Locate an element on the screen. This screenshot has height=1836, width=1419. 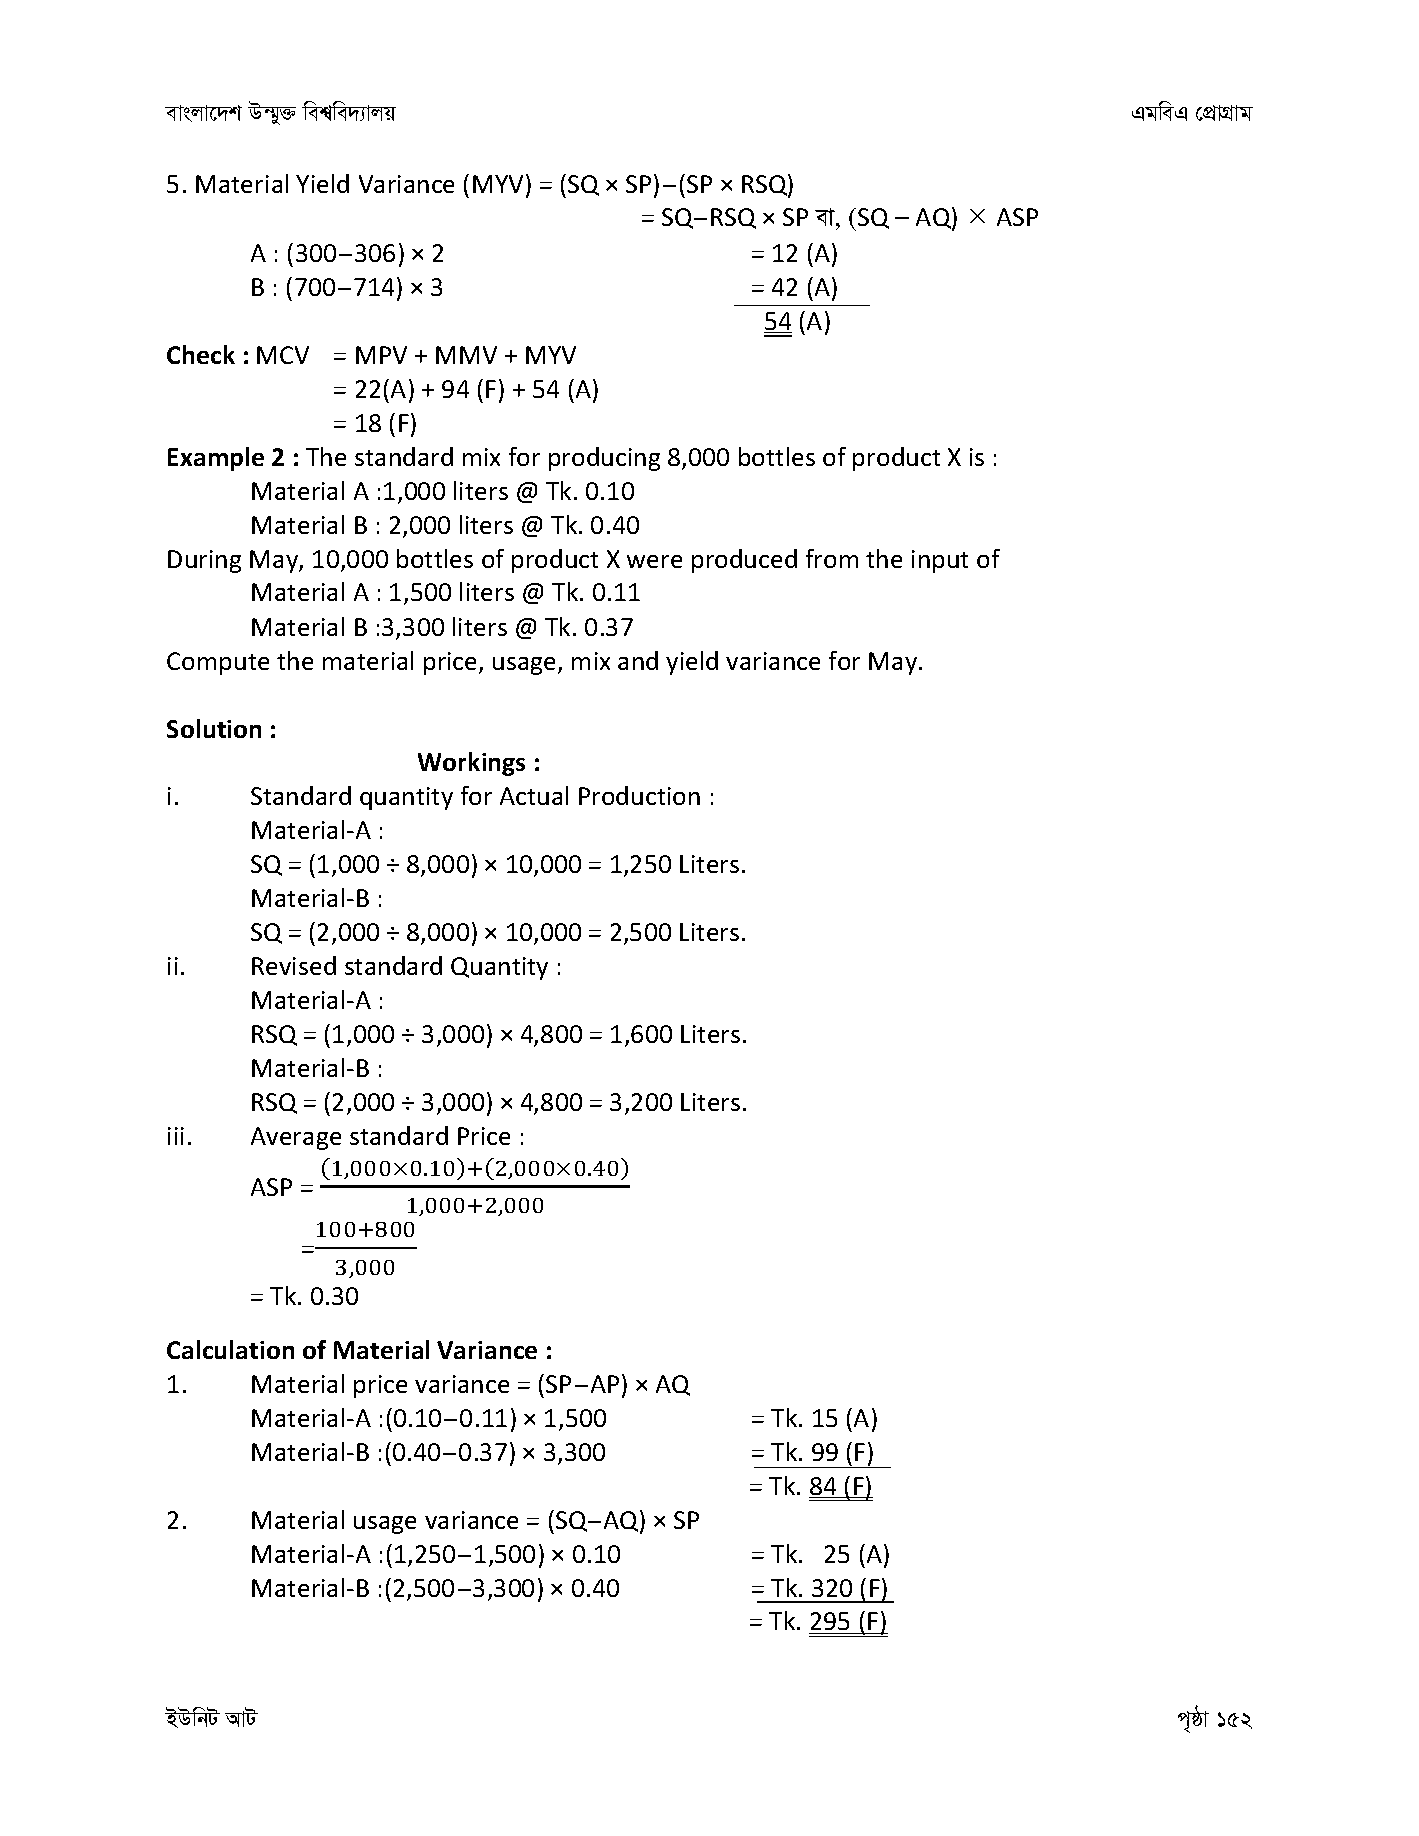
from is located at coordinates (832, 558).
